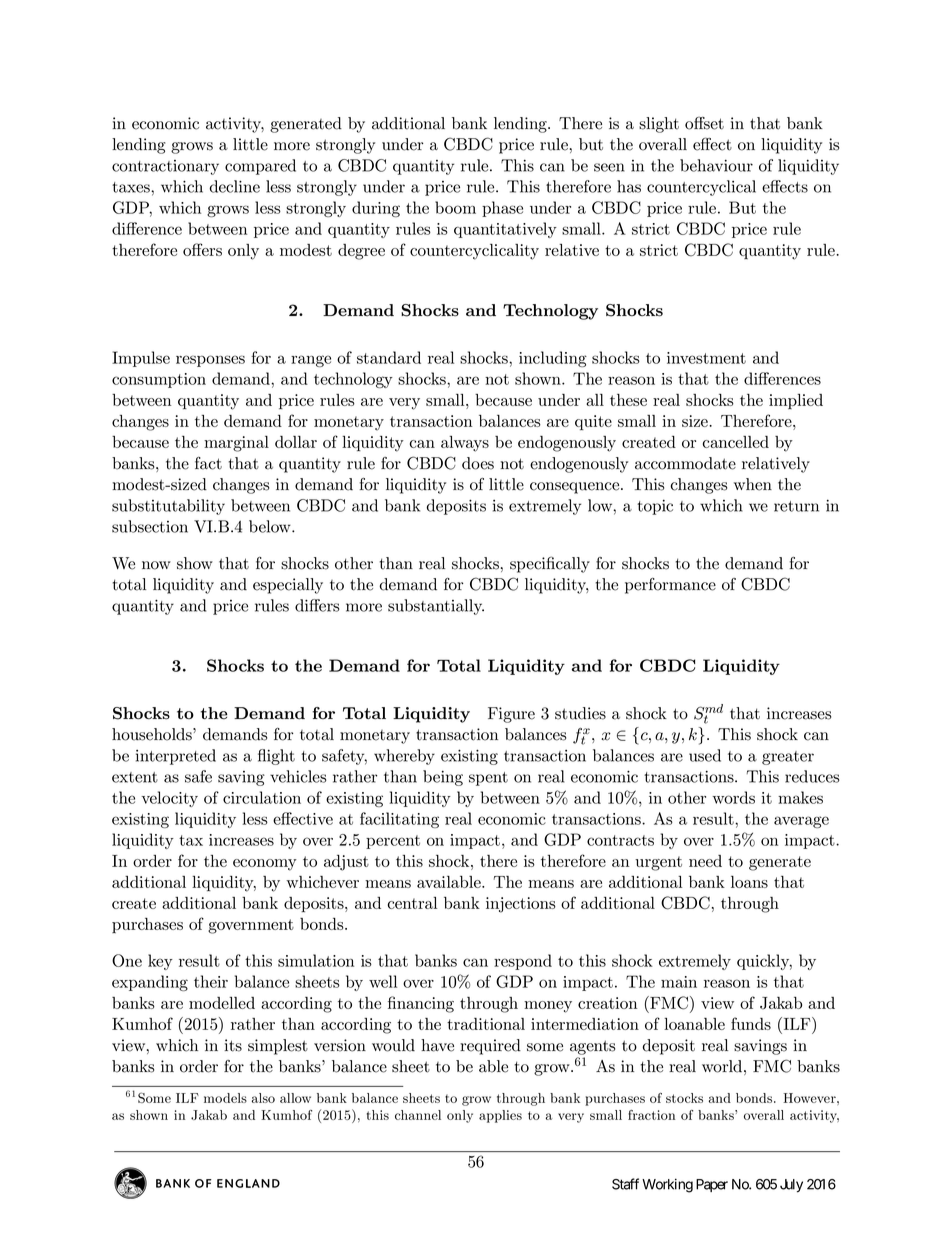 This screenshot has height=1233, width=952. What do you see at coordinates (236, 444) in the screenshot?
I see `marginal` at bounding box center [236, 444].
